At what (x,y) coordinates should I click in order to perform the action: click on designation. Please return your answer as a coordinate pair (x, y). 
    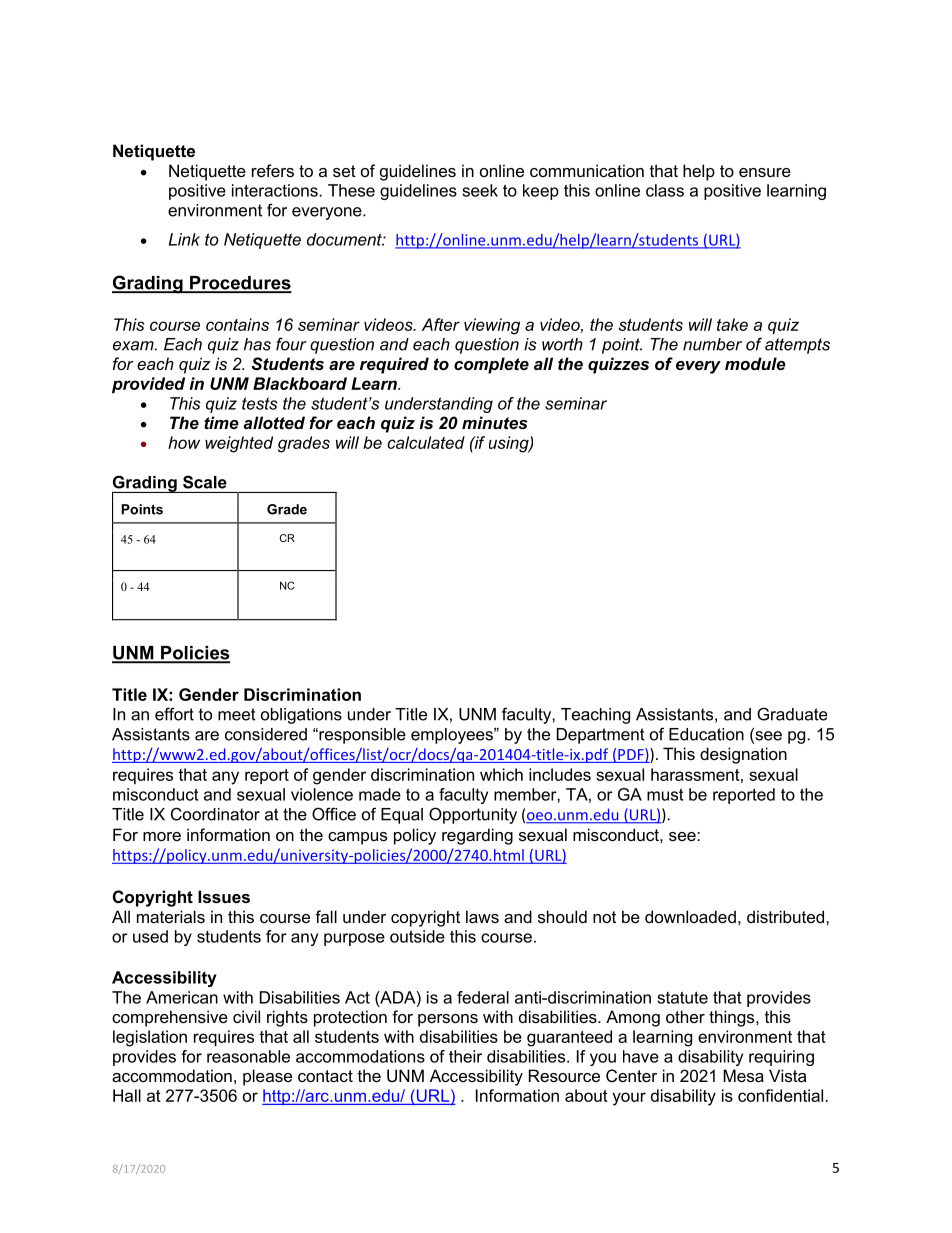
    Looking at the image, I should click on (743, 755).
